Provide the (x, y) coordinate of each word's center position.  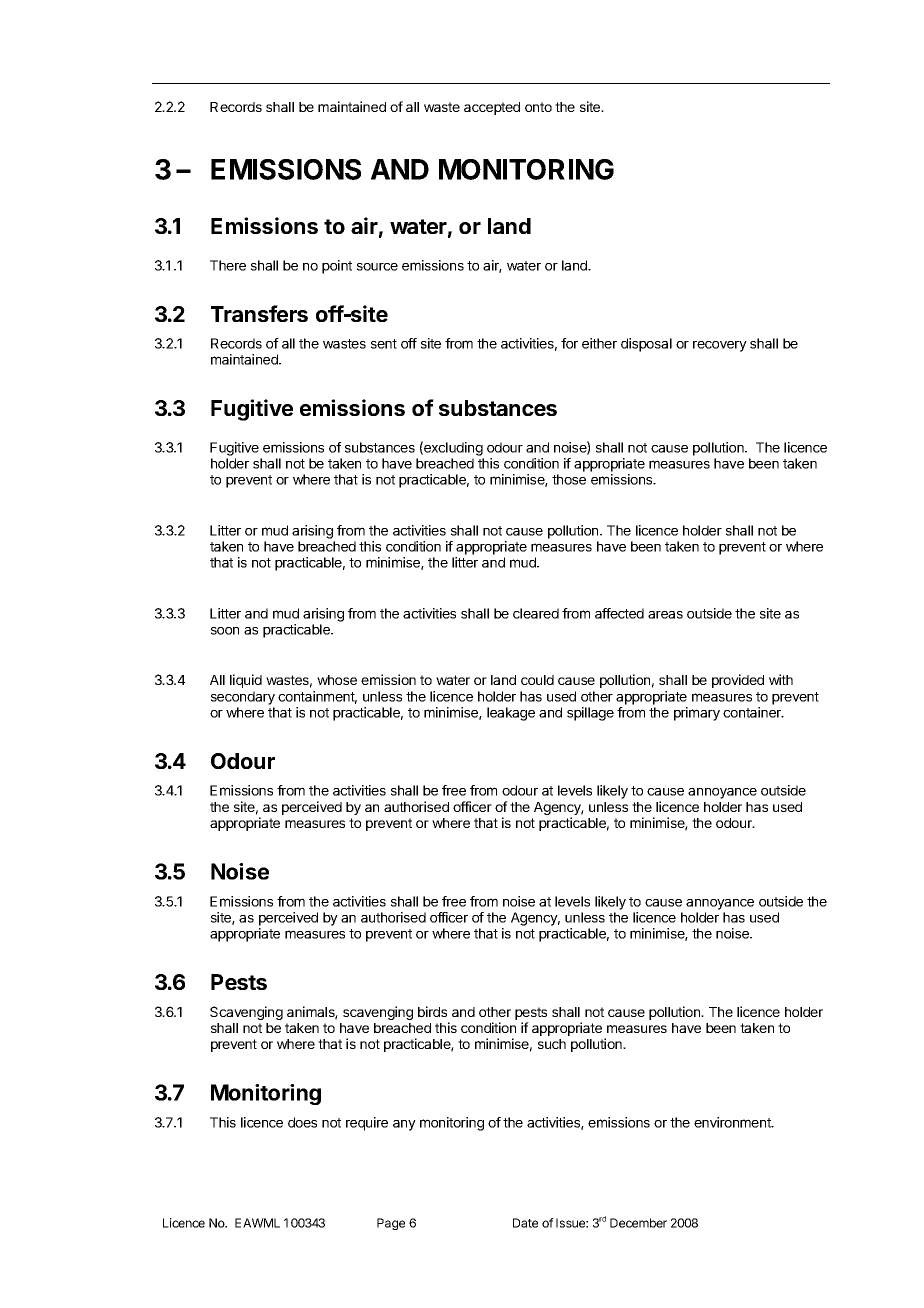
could (537, 680)
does (302, 1122)
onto (538, 107)
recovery (720, 346)
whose (337, 680)
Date (525, 1223)
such (552, 1044)
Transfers (259, 313)
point (337, 267)
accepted (492, 108)
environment (733, 1122)
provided (738, 681)
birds (432, 1011)
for (569, 343)
